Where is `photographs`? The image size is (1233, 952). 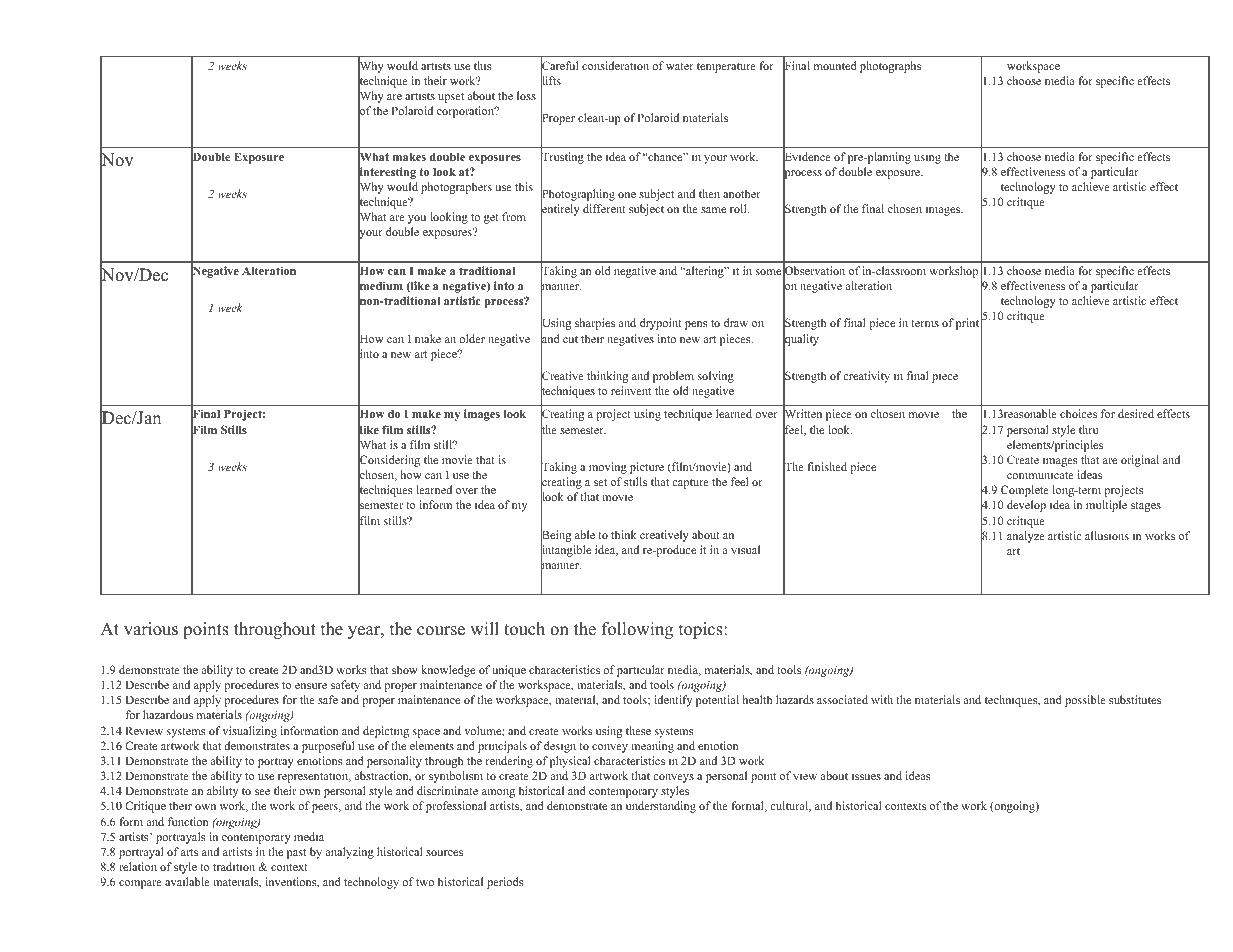 photographs is located at coordinates (890, 67).
